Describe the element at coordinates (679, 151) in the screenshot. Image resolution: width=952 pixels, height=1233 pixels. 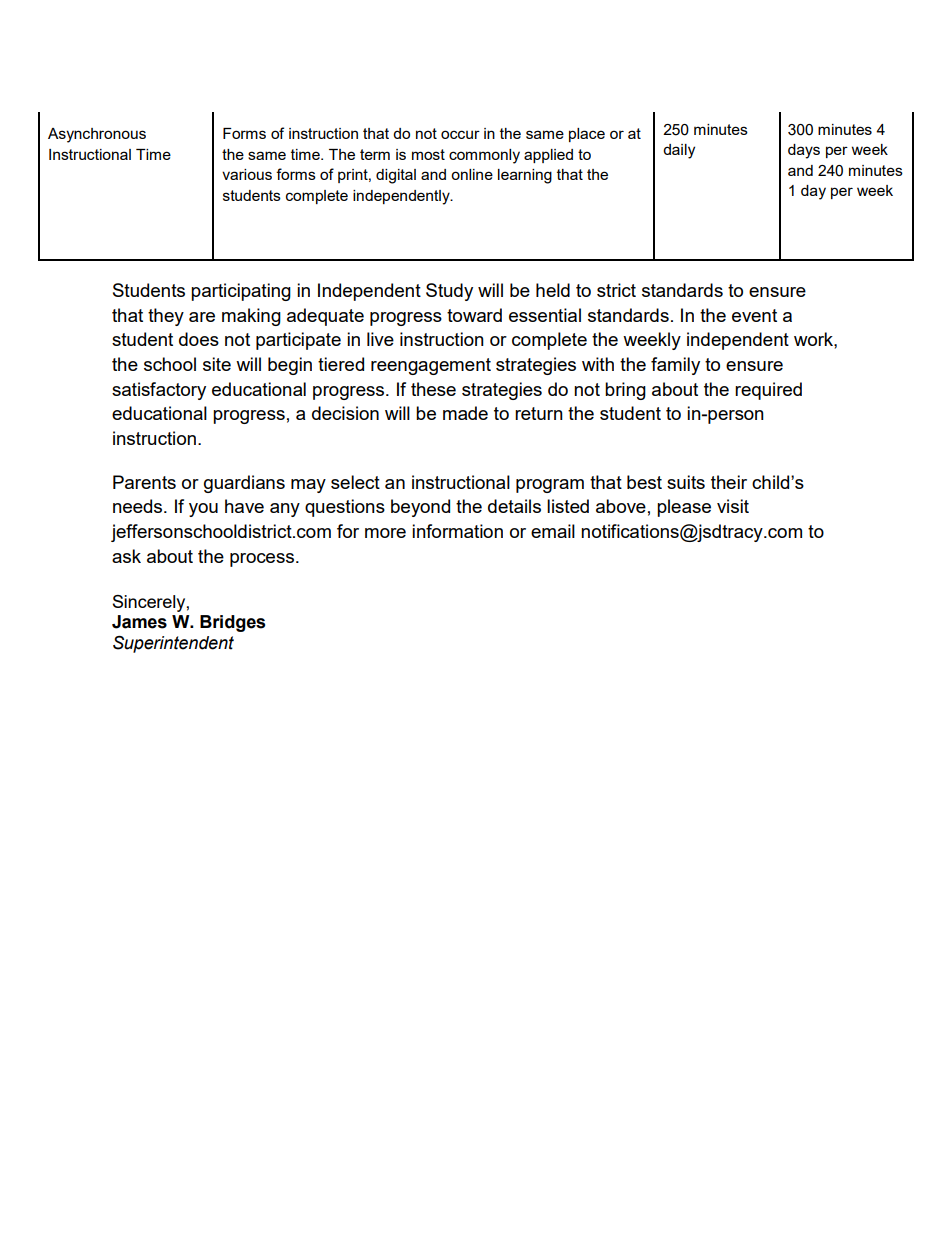
I see `daily` at that location.
